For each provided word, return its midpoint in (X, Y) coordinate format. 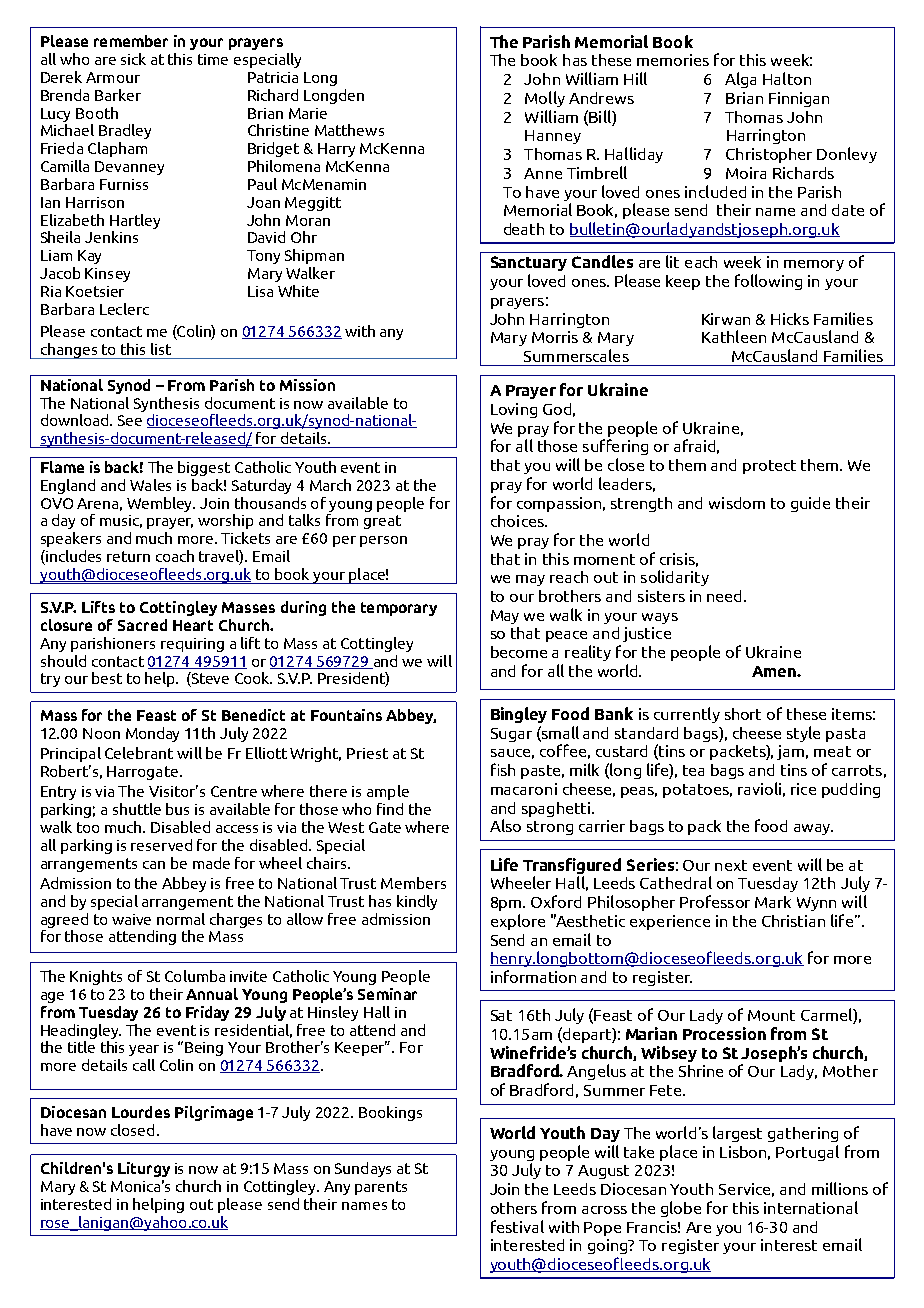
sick (133, 59)
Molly (545, 99)
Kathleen (734, 336)
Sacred (142, 625)
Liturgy (144, 1169)
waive (131, 919)
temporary (399, 609)
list (161, 349)
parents (381, 1188)
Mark (773, 902)
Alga (740, 80)
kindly (417, 902)
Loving (514, 410)
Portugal (807, 1153)
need (724, 596)
